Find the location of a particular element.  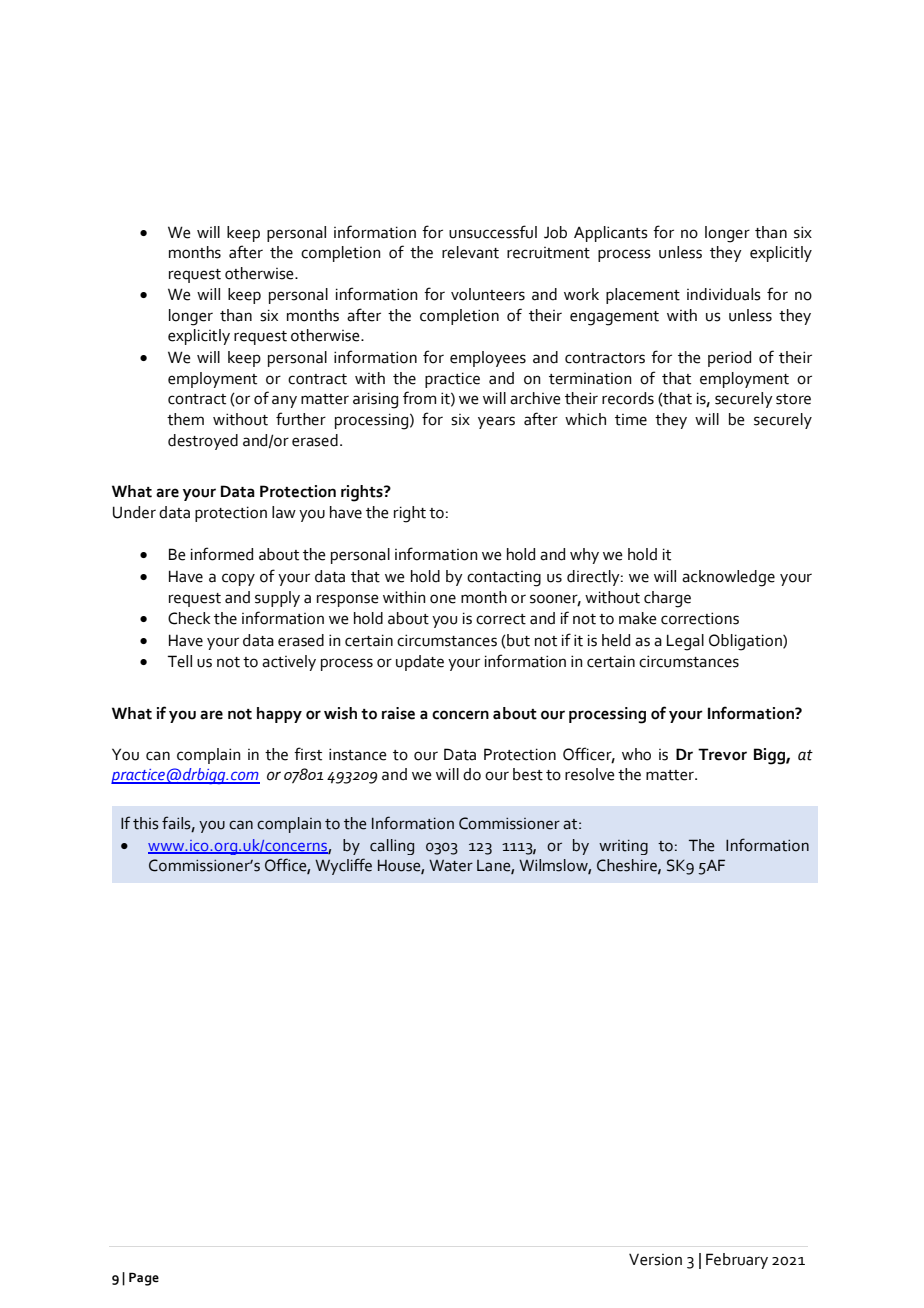

any is located at coordinates (284, 401).
